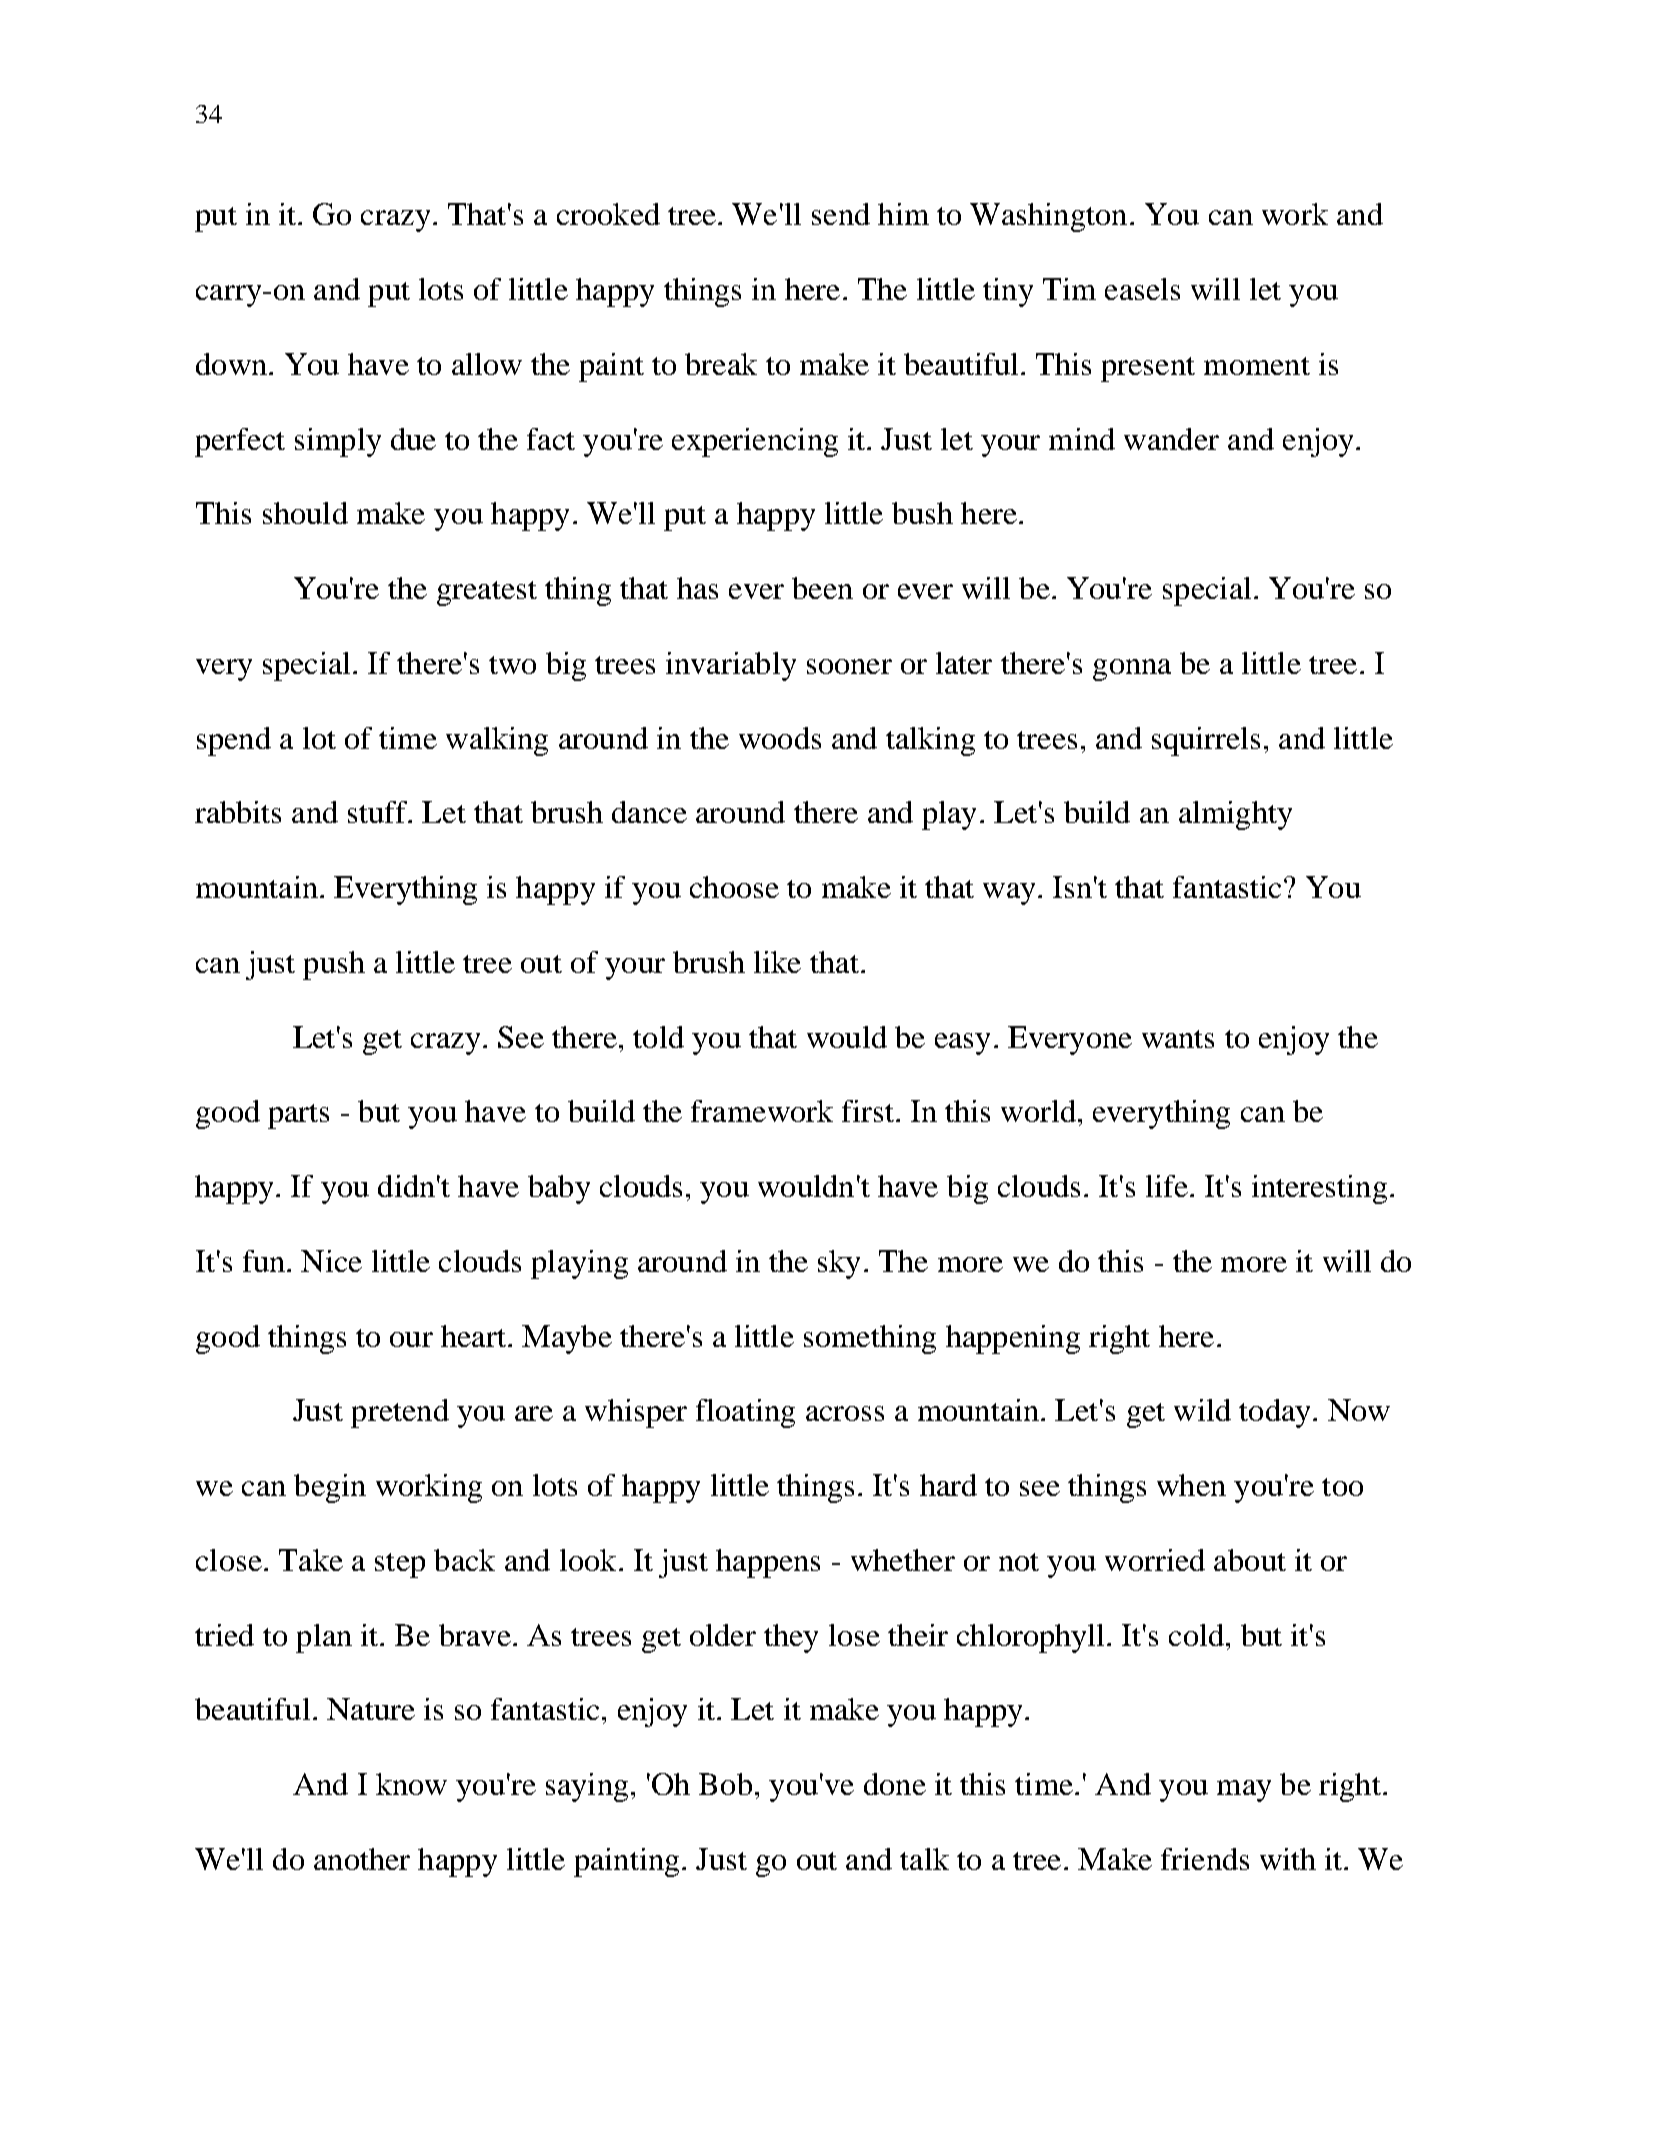 Image resolution: width=1658 pixels, height=2145 pixels. I want to click on like, so click(777, 962).
